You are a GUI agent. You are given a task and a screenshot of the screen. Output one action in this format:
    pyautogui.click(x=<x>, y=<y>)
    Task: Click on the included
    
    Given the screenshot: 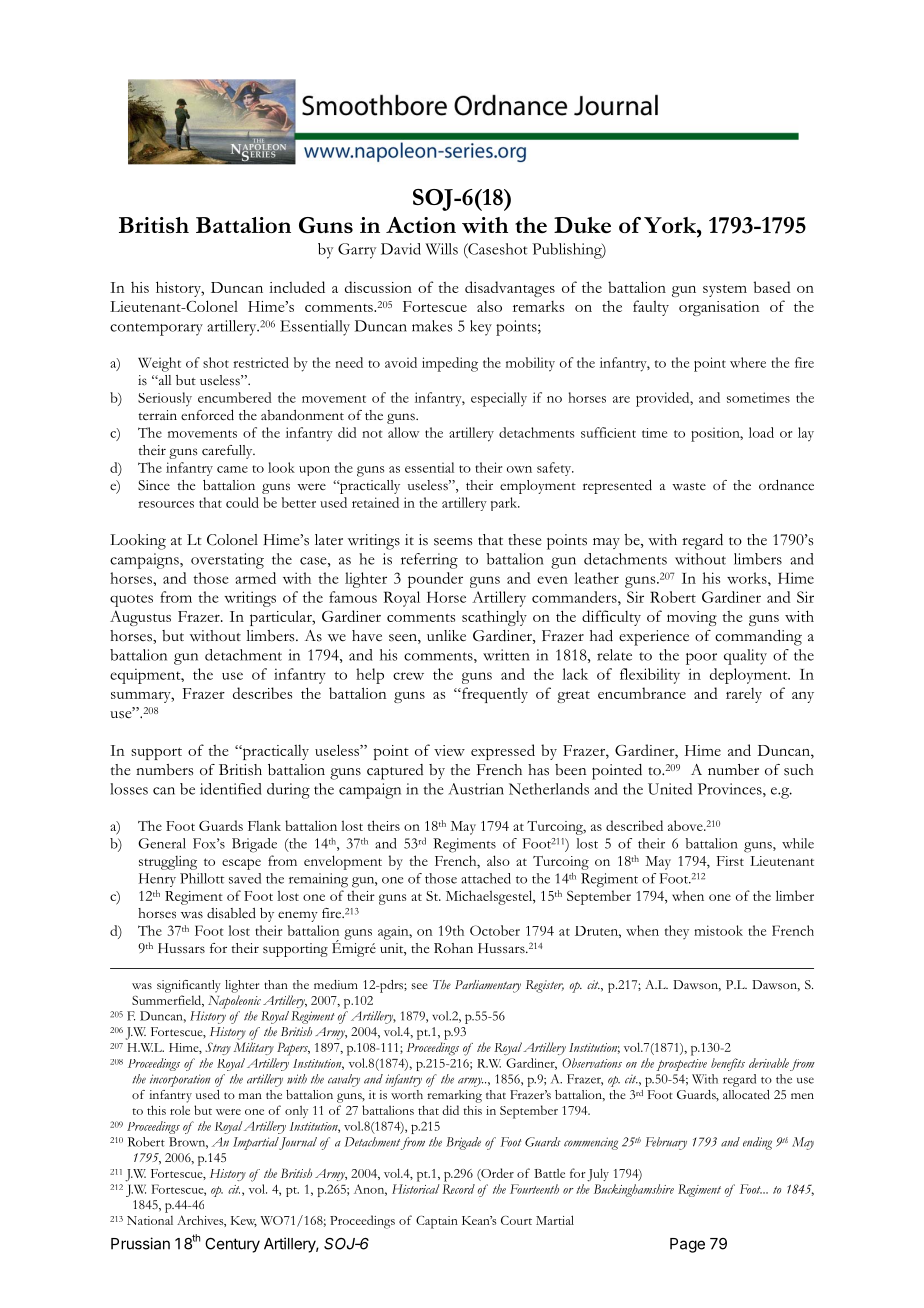 What is the action you would take?
    pyautogui.click(x=297, y=287)
